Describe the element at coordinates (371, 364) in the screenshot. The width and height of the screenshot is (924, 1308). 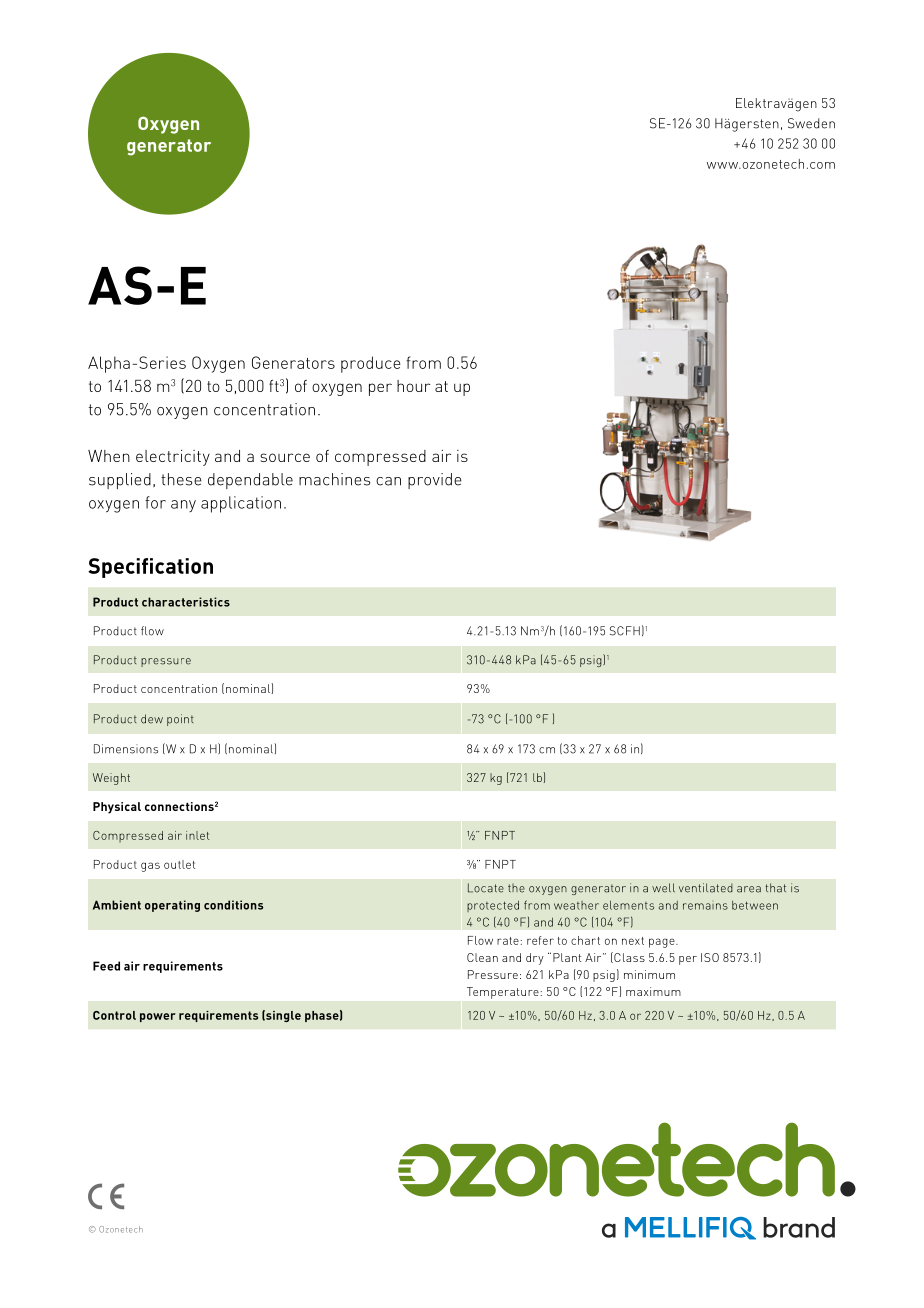
I see `produce` at that location.
